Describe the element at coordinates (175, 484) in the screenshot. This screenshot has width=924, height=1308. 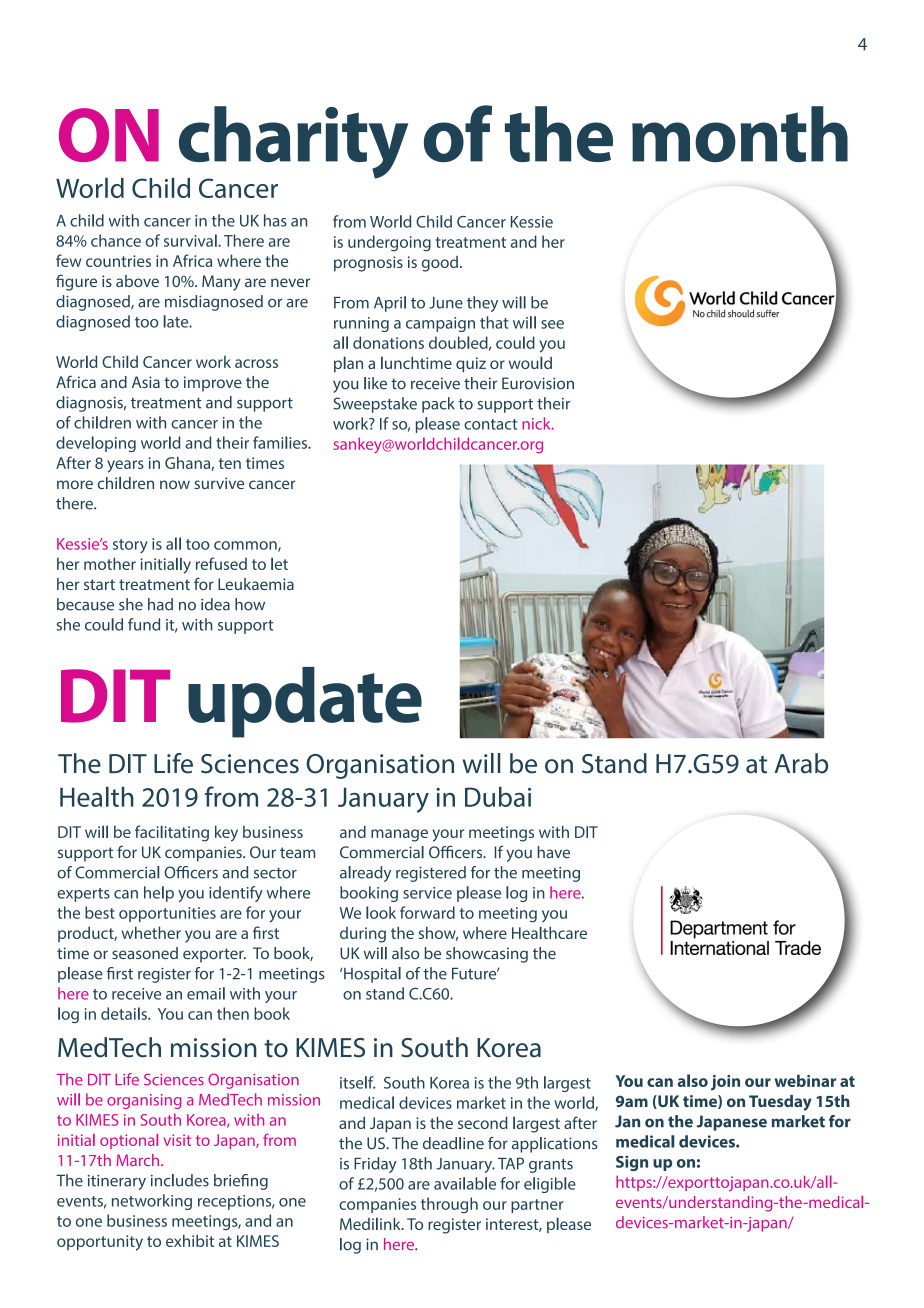
I see `now` at that location.
